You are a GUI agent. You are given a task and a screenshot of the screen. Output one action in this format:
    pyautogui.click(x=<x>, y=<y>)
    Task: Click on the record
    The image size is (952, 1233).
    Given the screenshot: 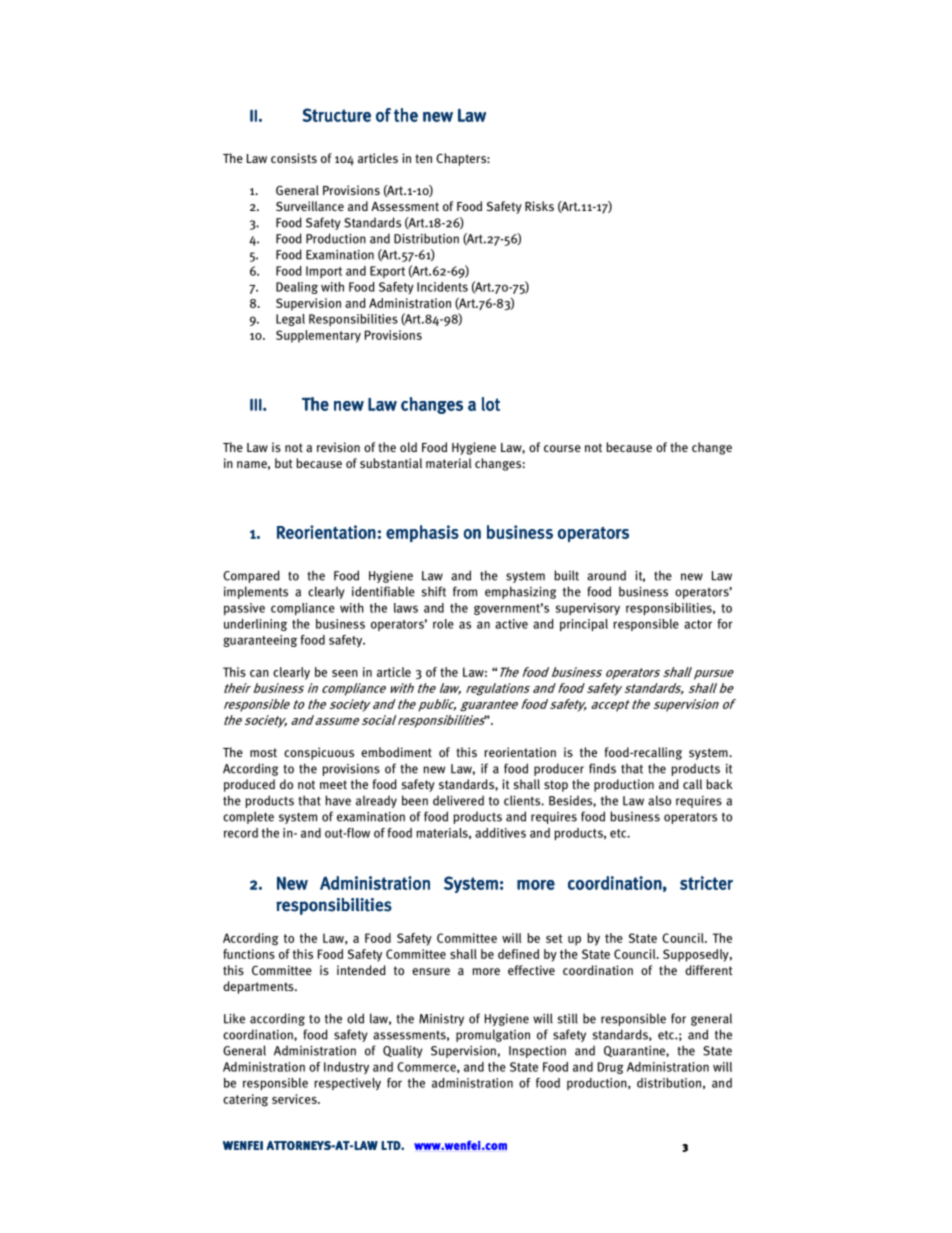 What is the action you would take?
    pyautogui.click(x=241, y=833)
